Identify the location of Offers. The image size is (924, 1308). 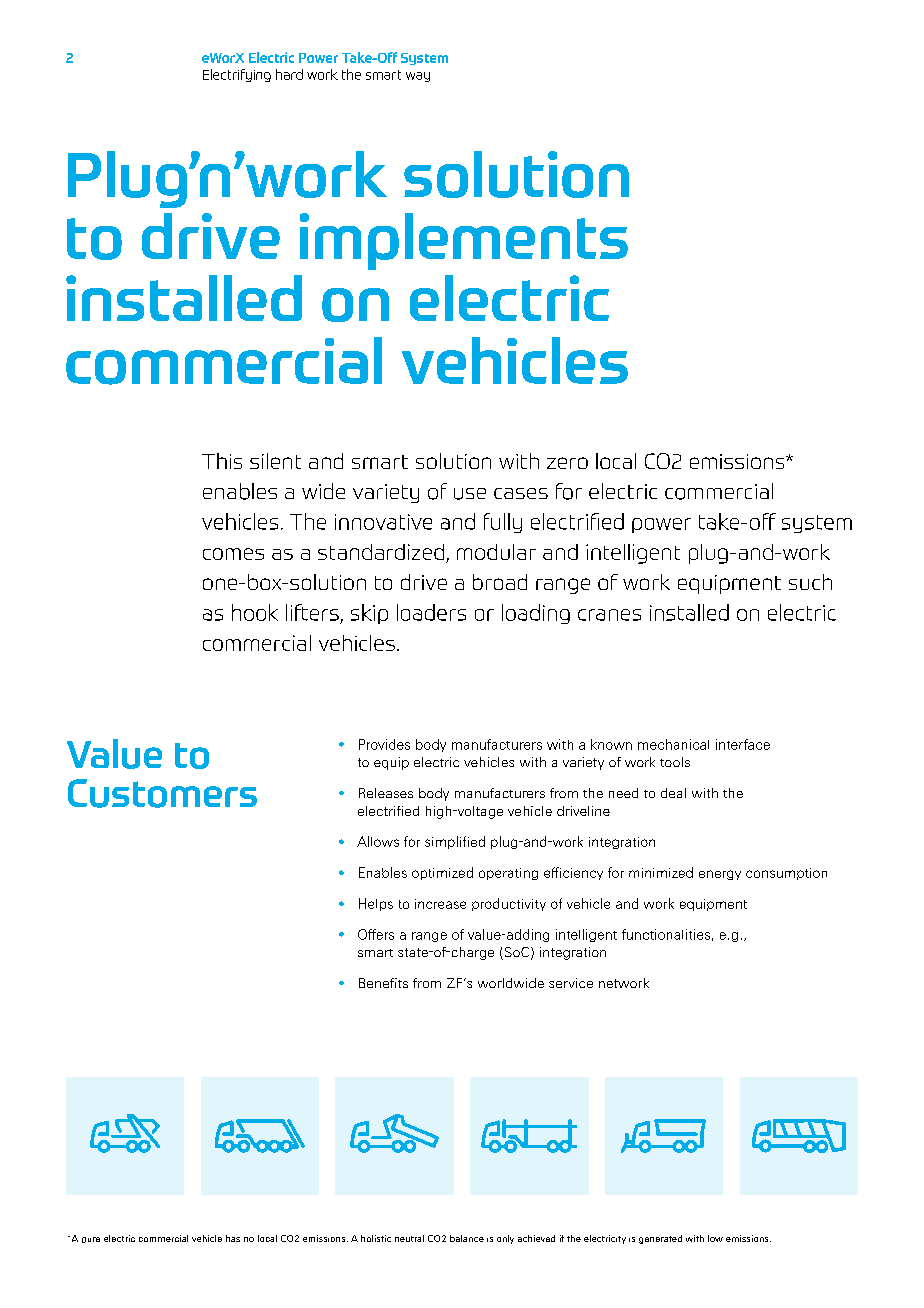
(376, 934).
